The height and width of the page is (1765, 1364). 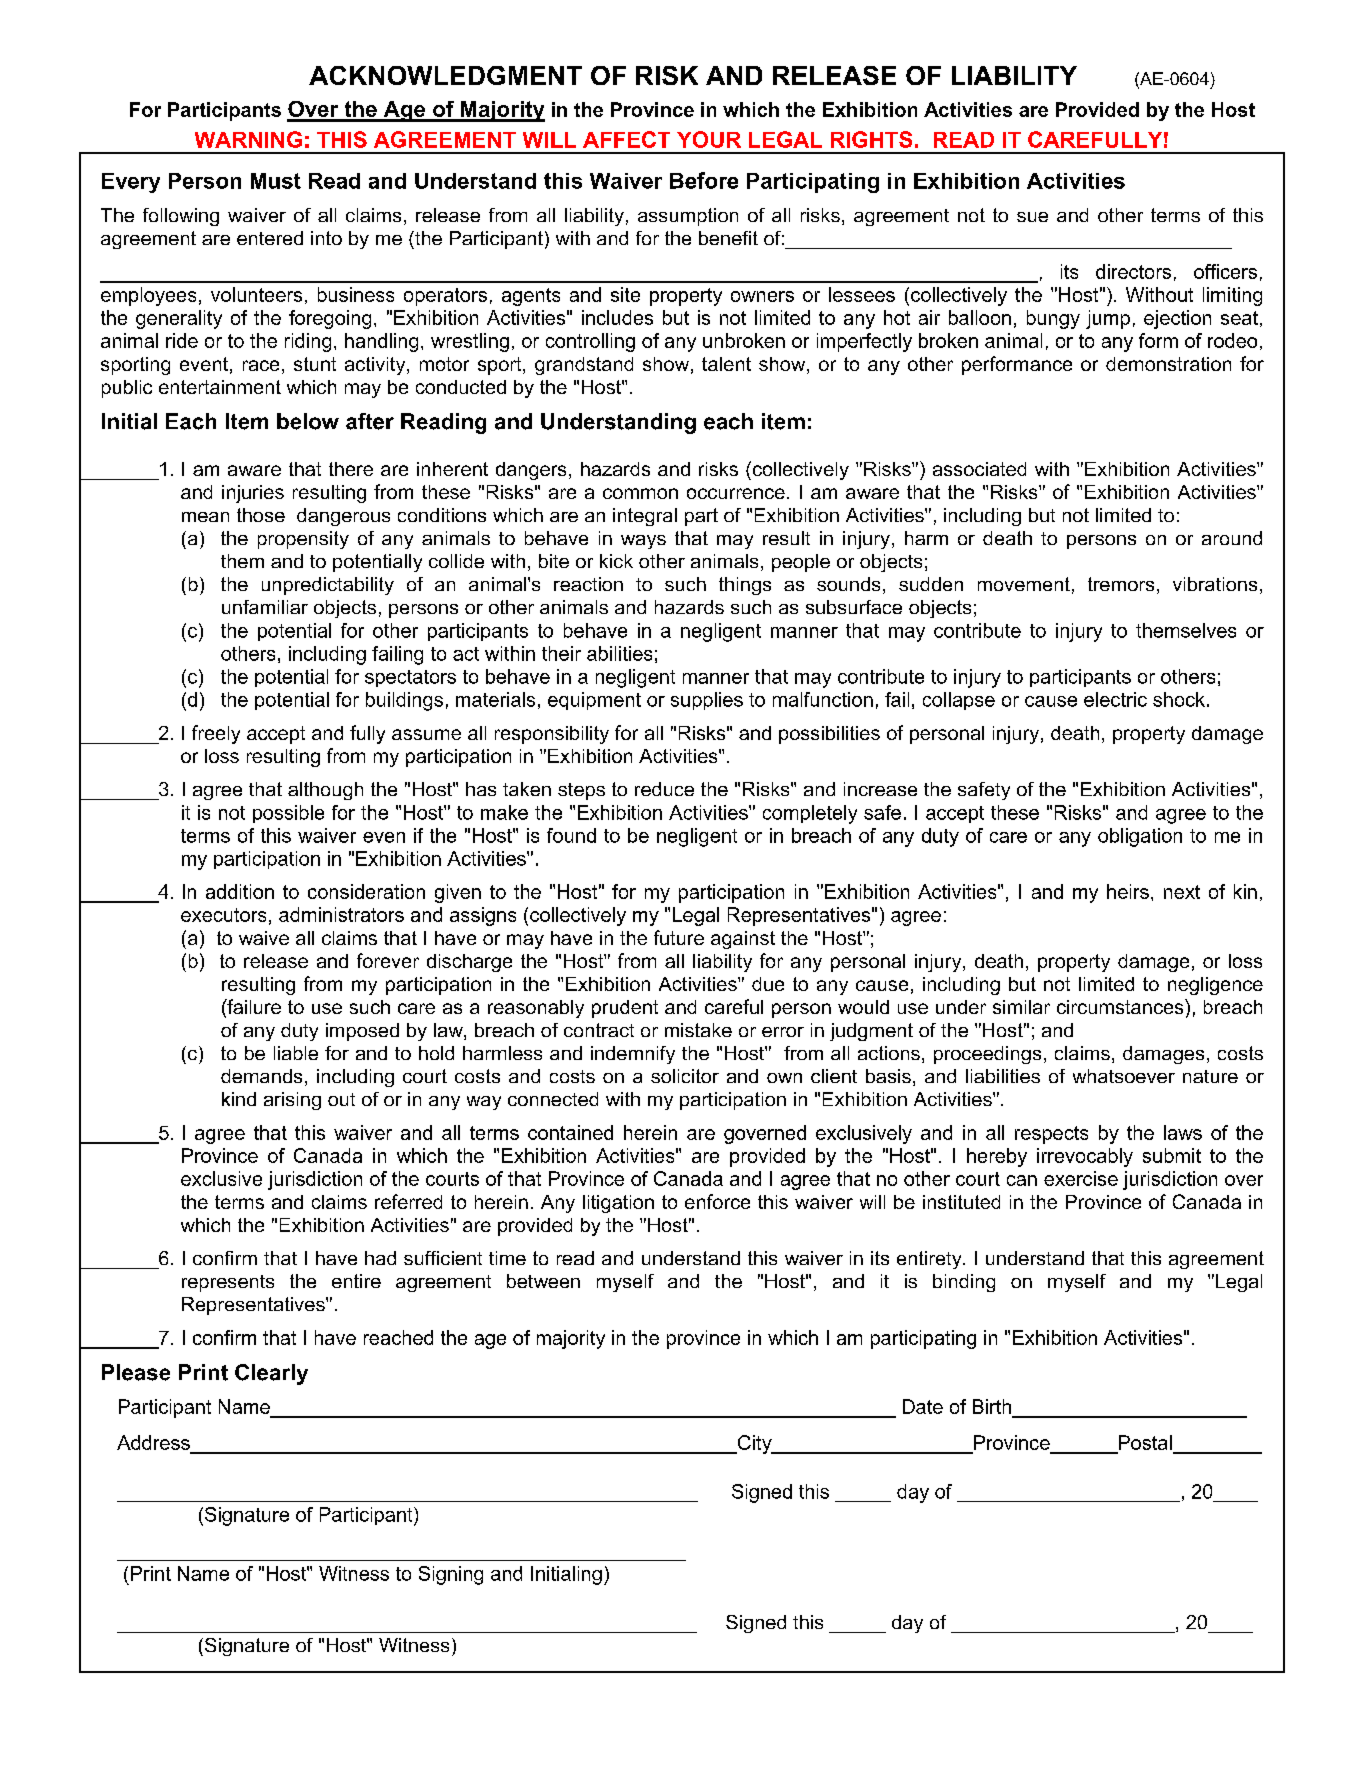 What do you see at coordinates (664, 789) in the page?
I see `reduce` at bounding box center [664, 789].
